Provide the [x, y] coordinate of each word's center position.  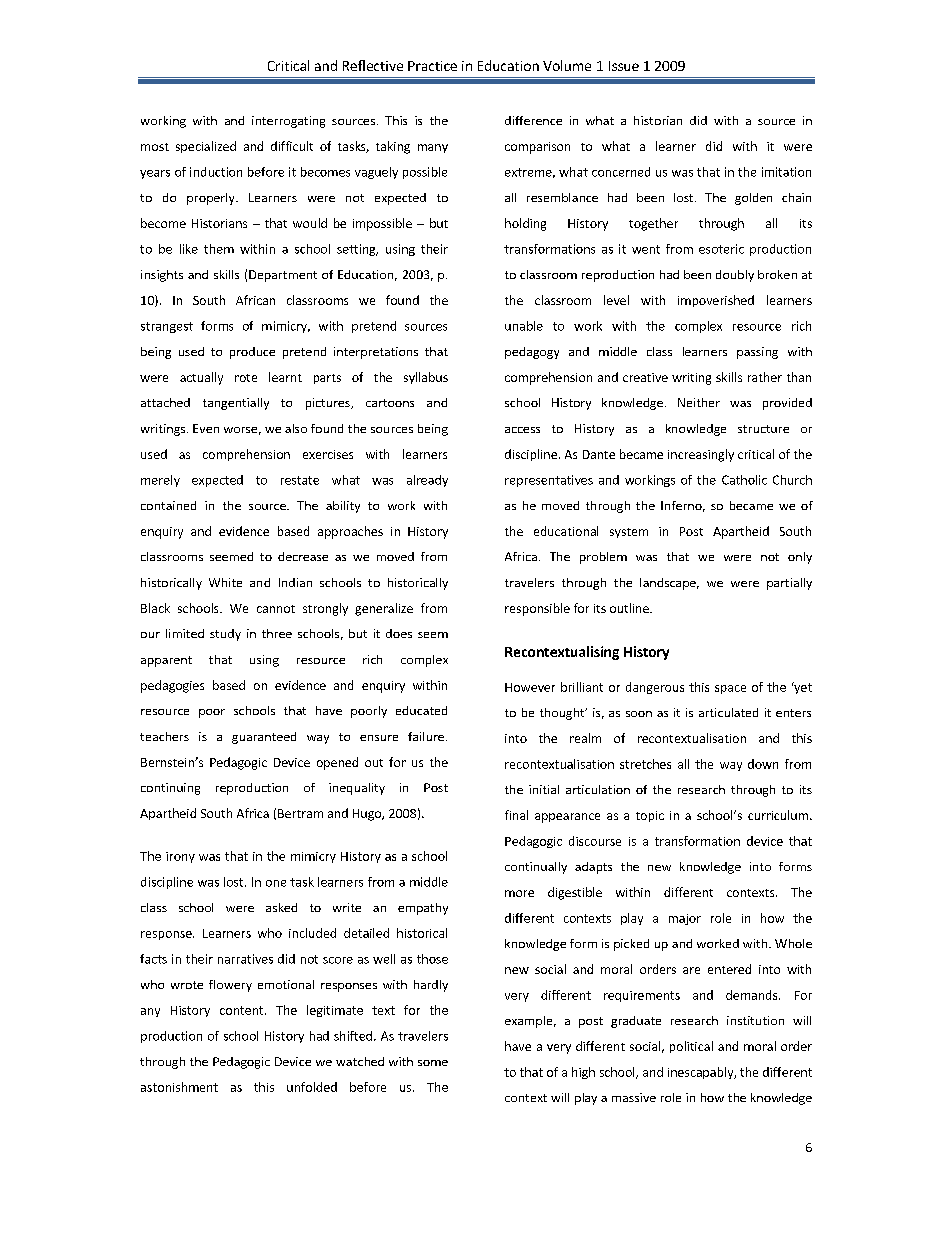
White [225, 582]
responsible [537, 609]
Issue [624, 66]
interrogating [288, 122]
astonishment [179, 1087]
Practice [432, 66]
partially [789, 584]
